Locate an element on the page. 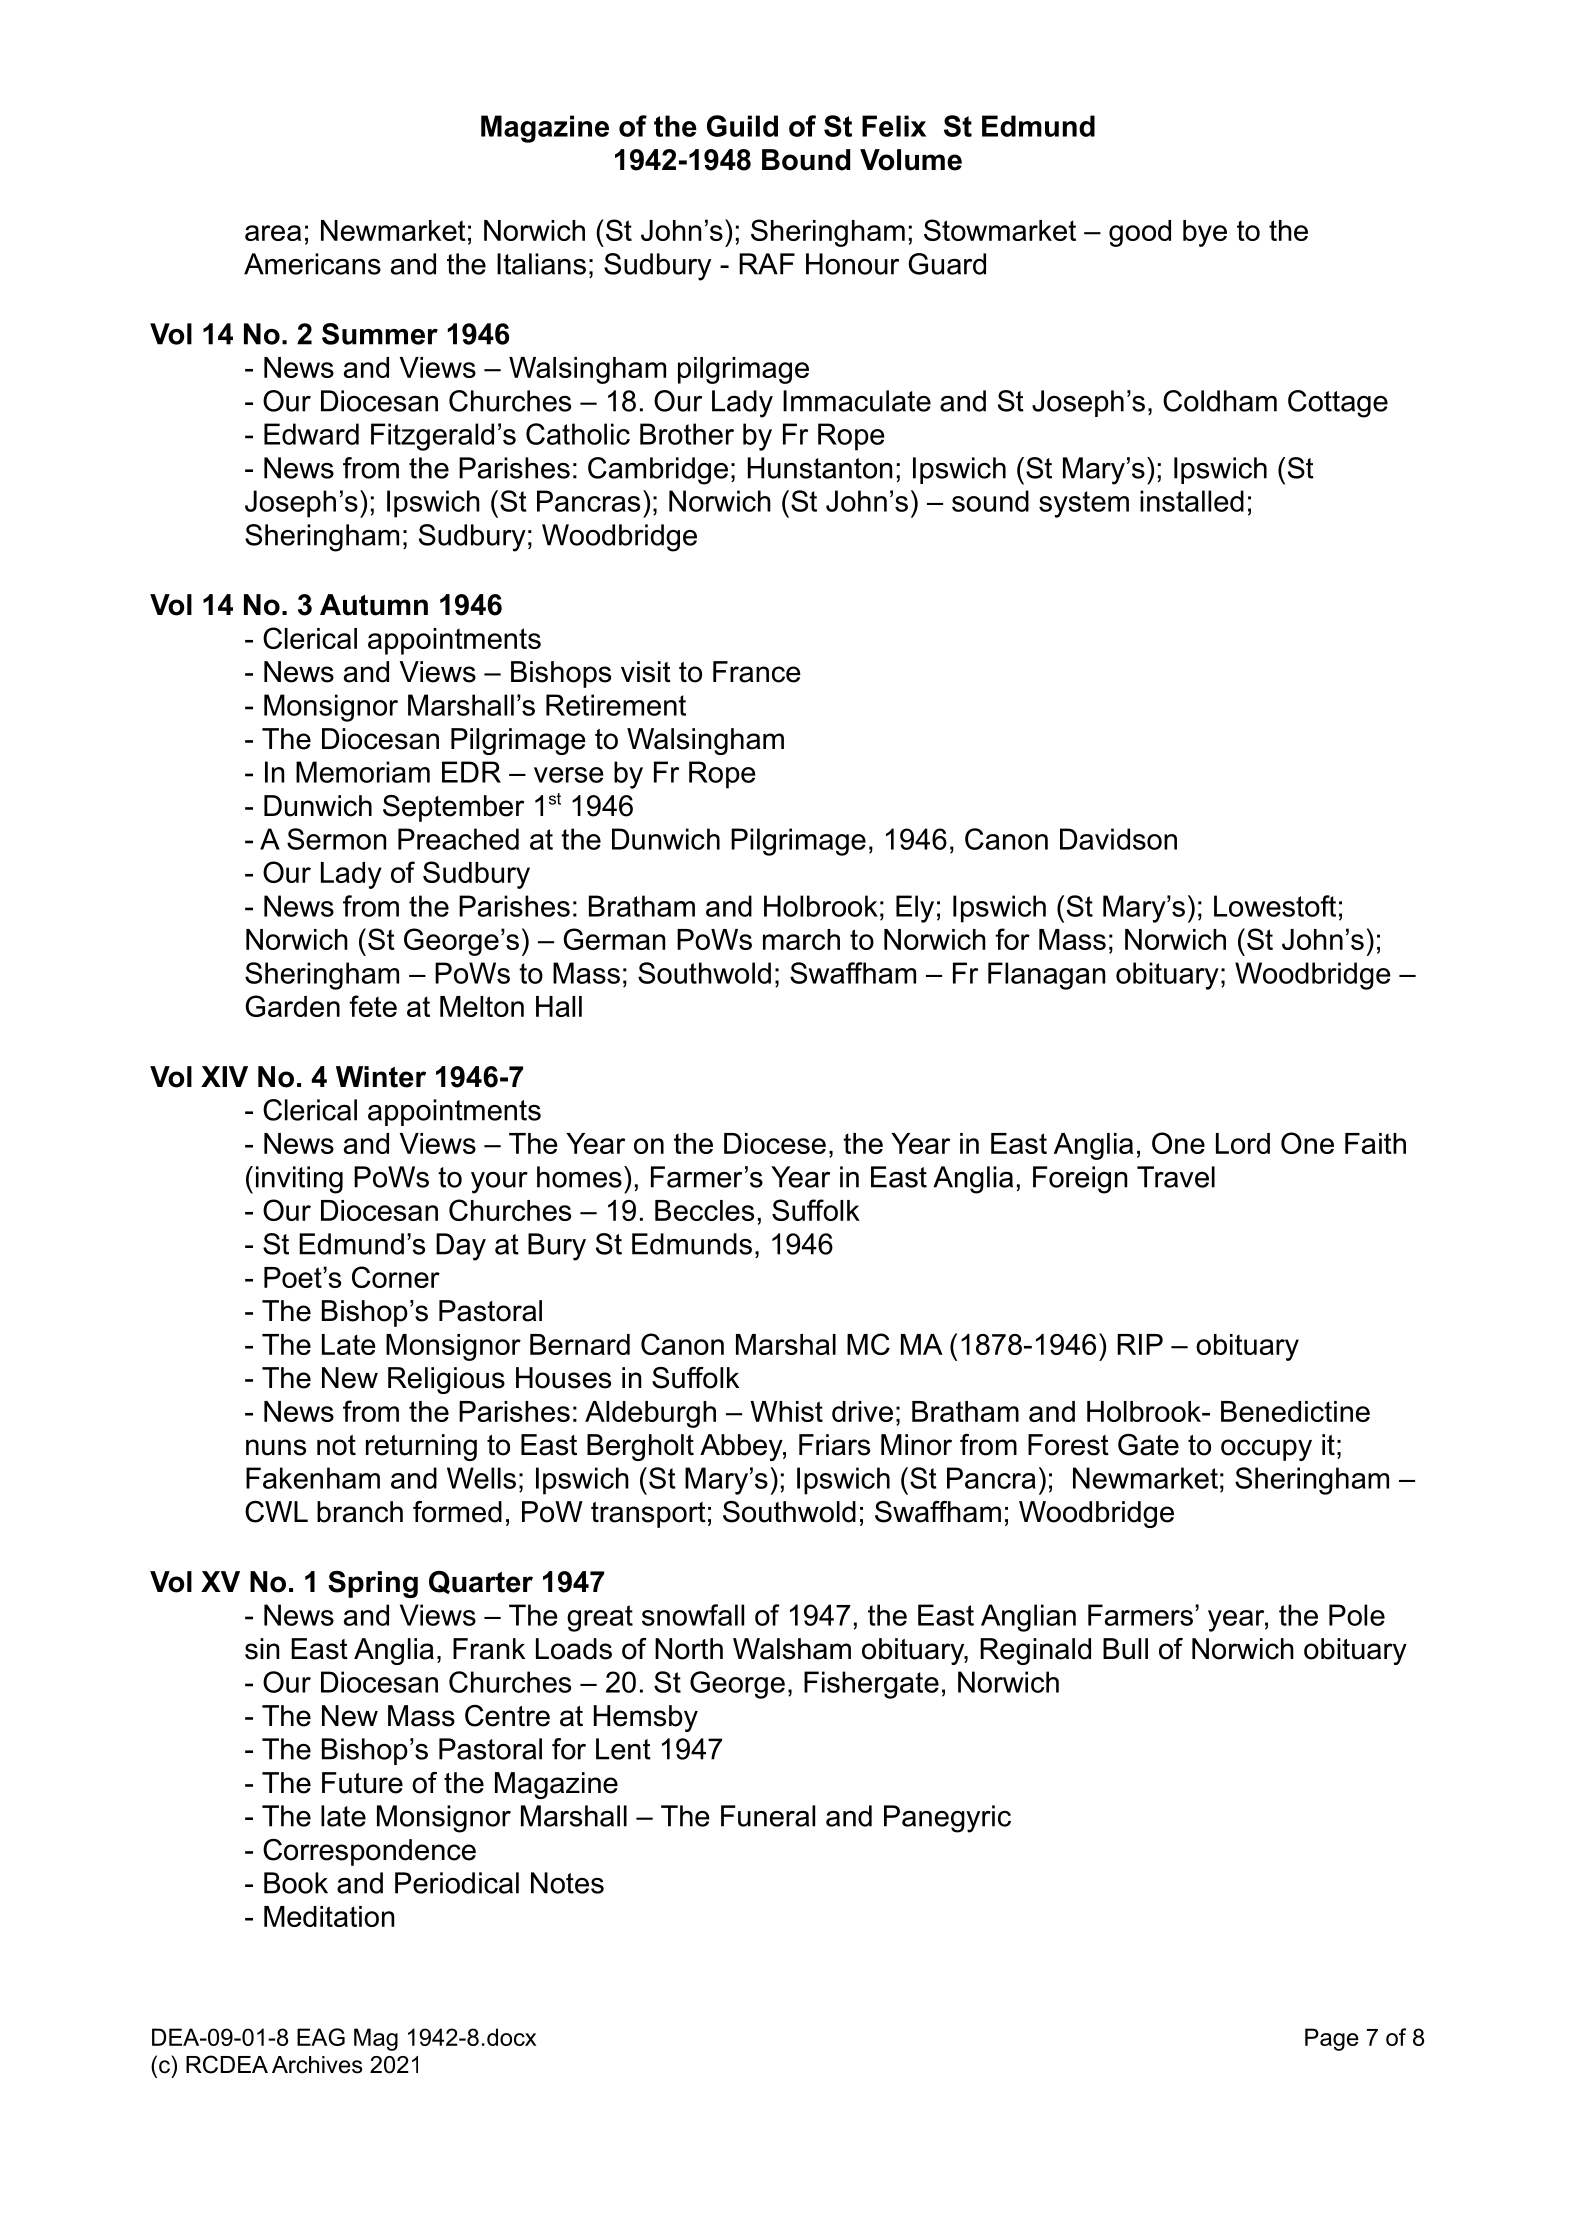  Funeral is located at coordinates (768, 1816).
